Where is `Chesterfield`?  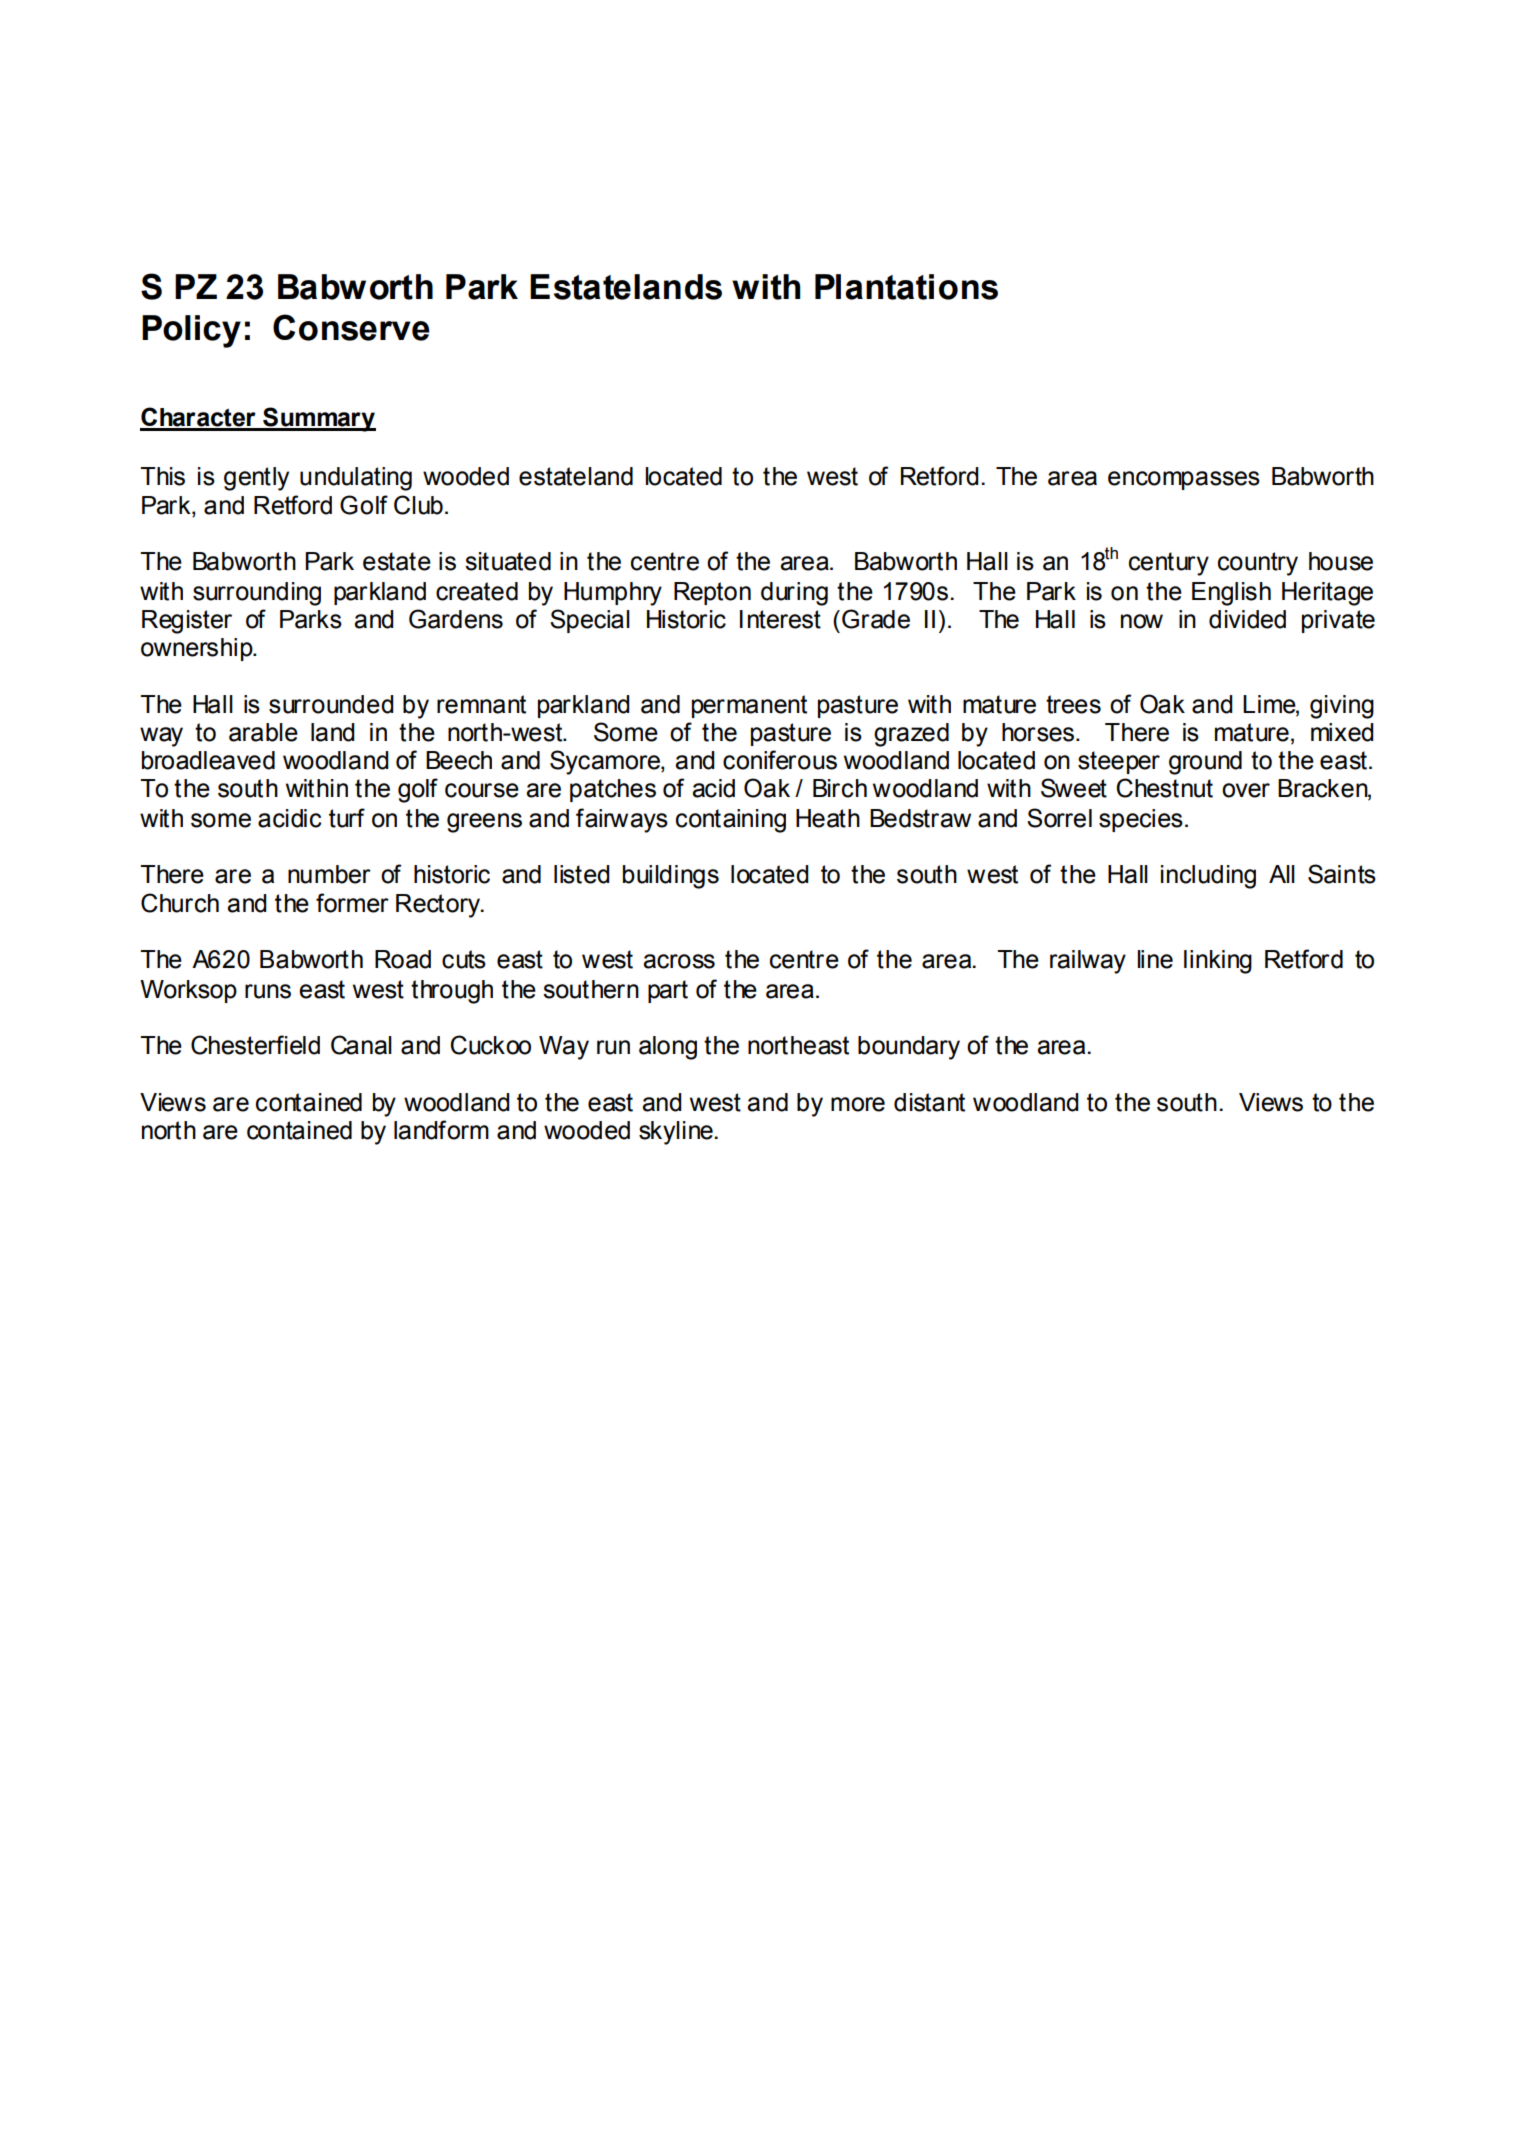 Chesterfield is located at coordinates (255, 1045).
